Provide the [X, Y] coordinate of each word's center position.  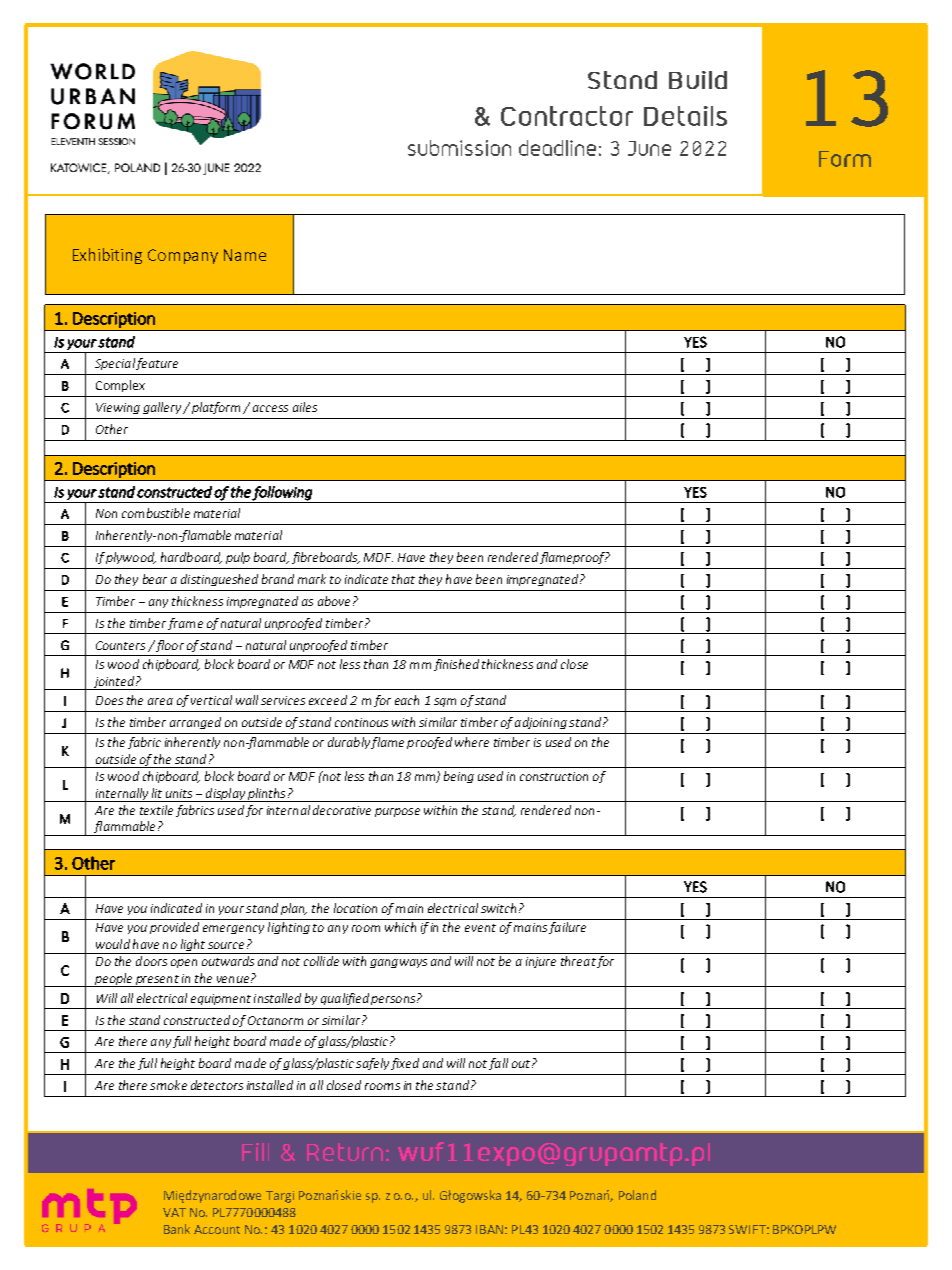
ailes [305, 407]
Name [245, 255]
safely [372, 1064]
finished [456, 665]
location [355, 908]
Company [183, 256]
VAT [174, 1212]
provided [174, 928]
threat [578, 961]
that [403, 579]
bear [155, 579]
